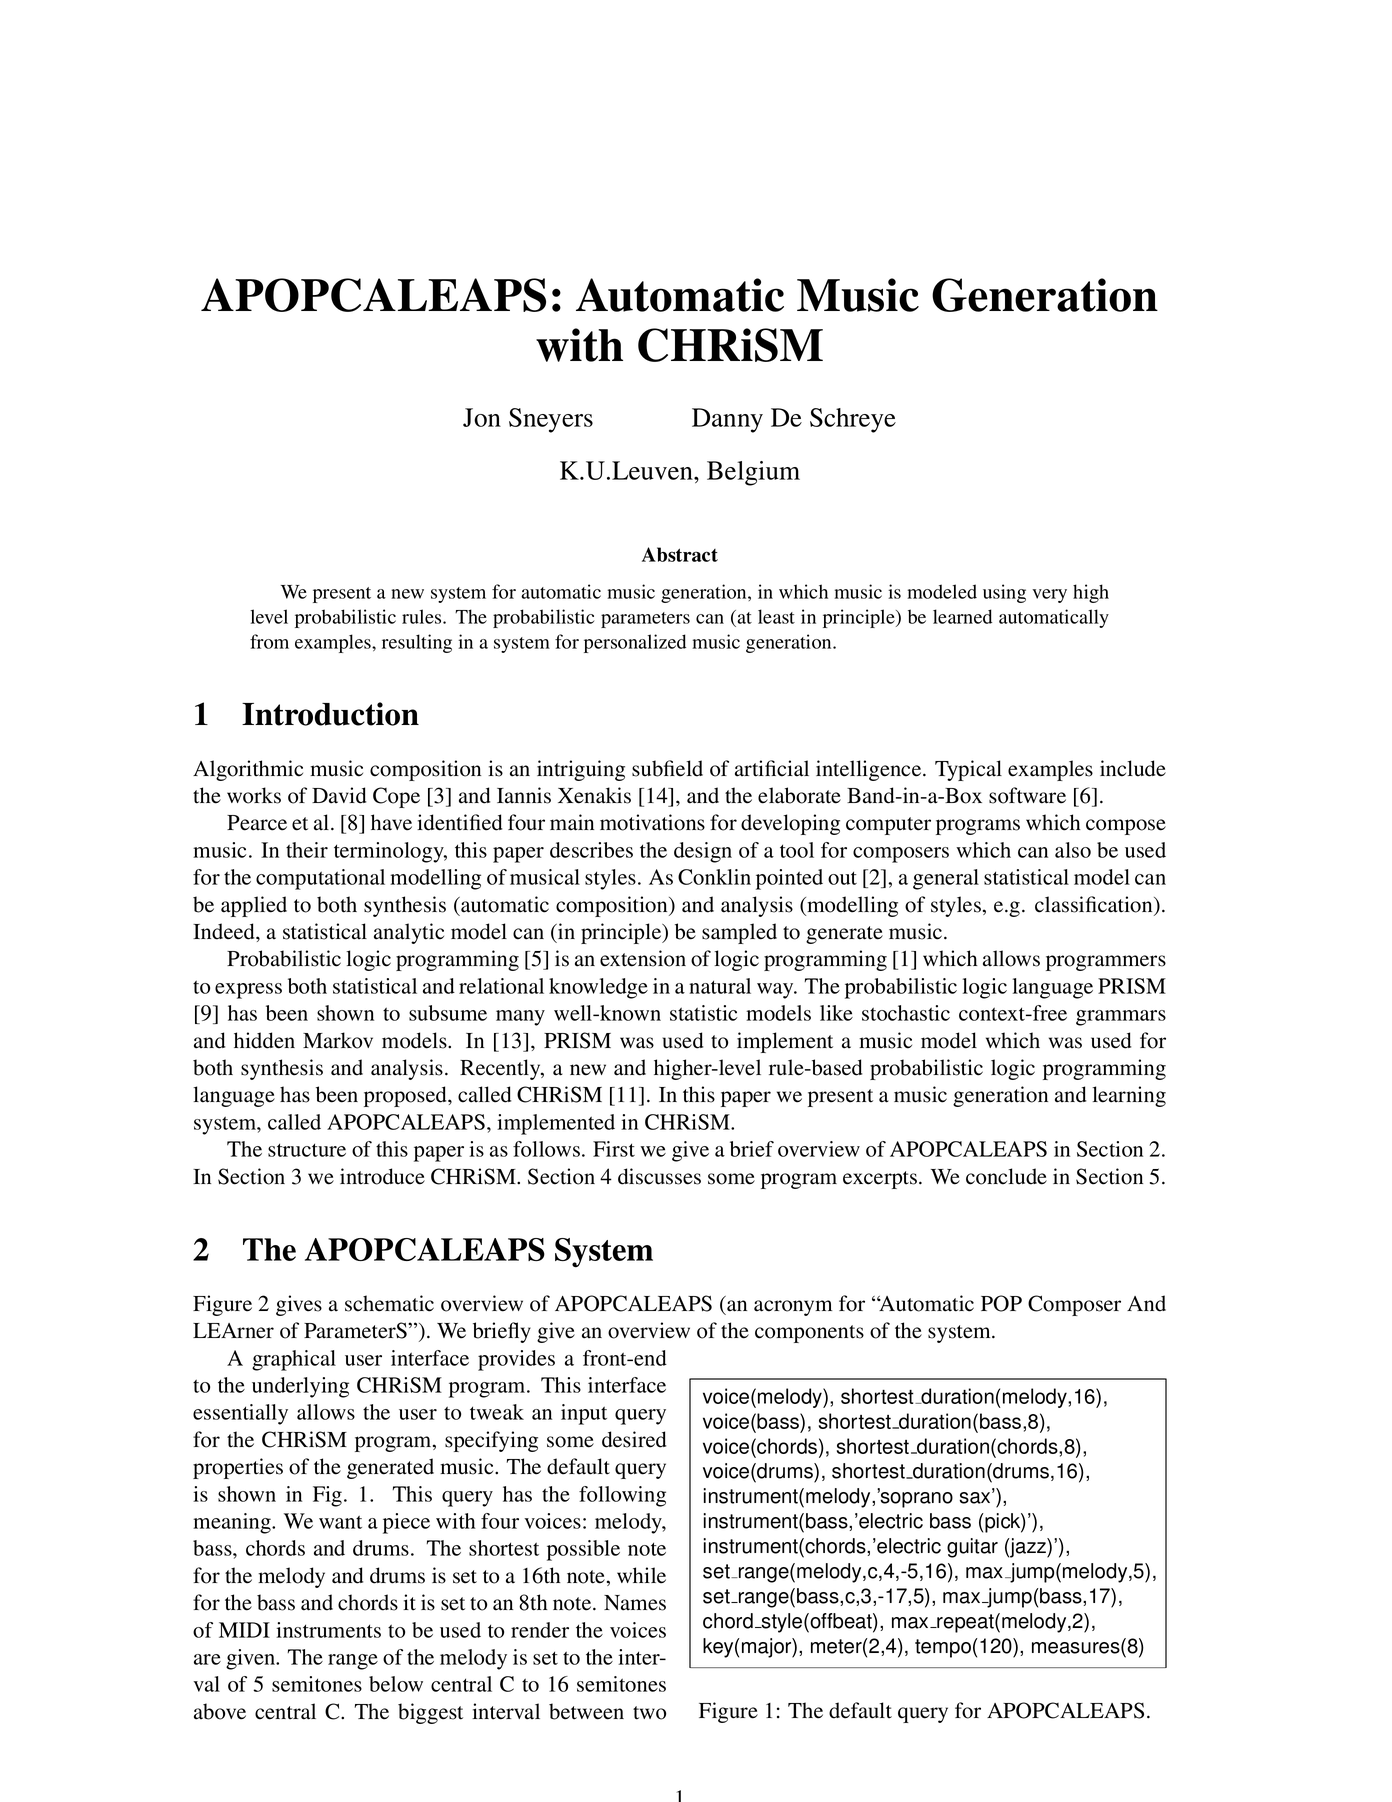 Image resolution: width=1392 pixels, height=1802 pixels. What do you see at coordinates (482, 417) in the document?
I see `Jon` at bounding box center [482, 417].
